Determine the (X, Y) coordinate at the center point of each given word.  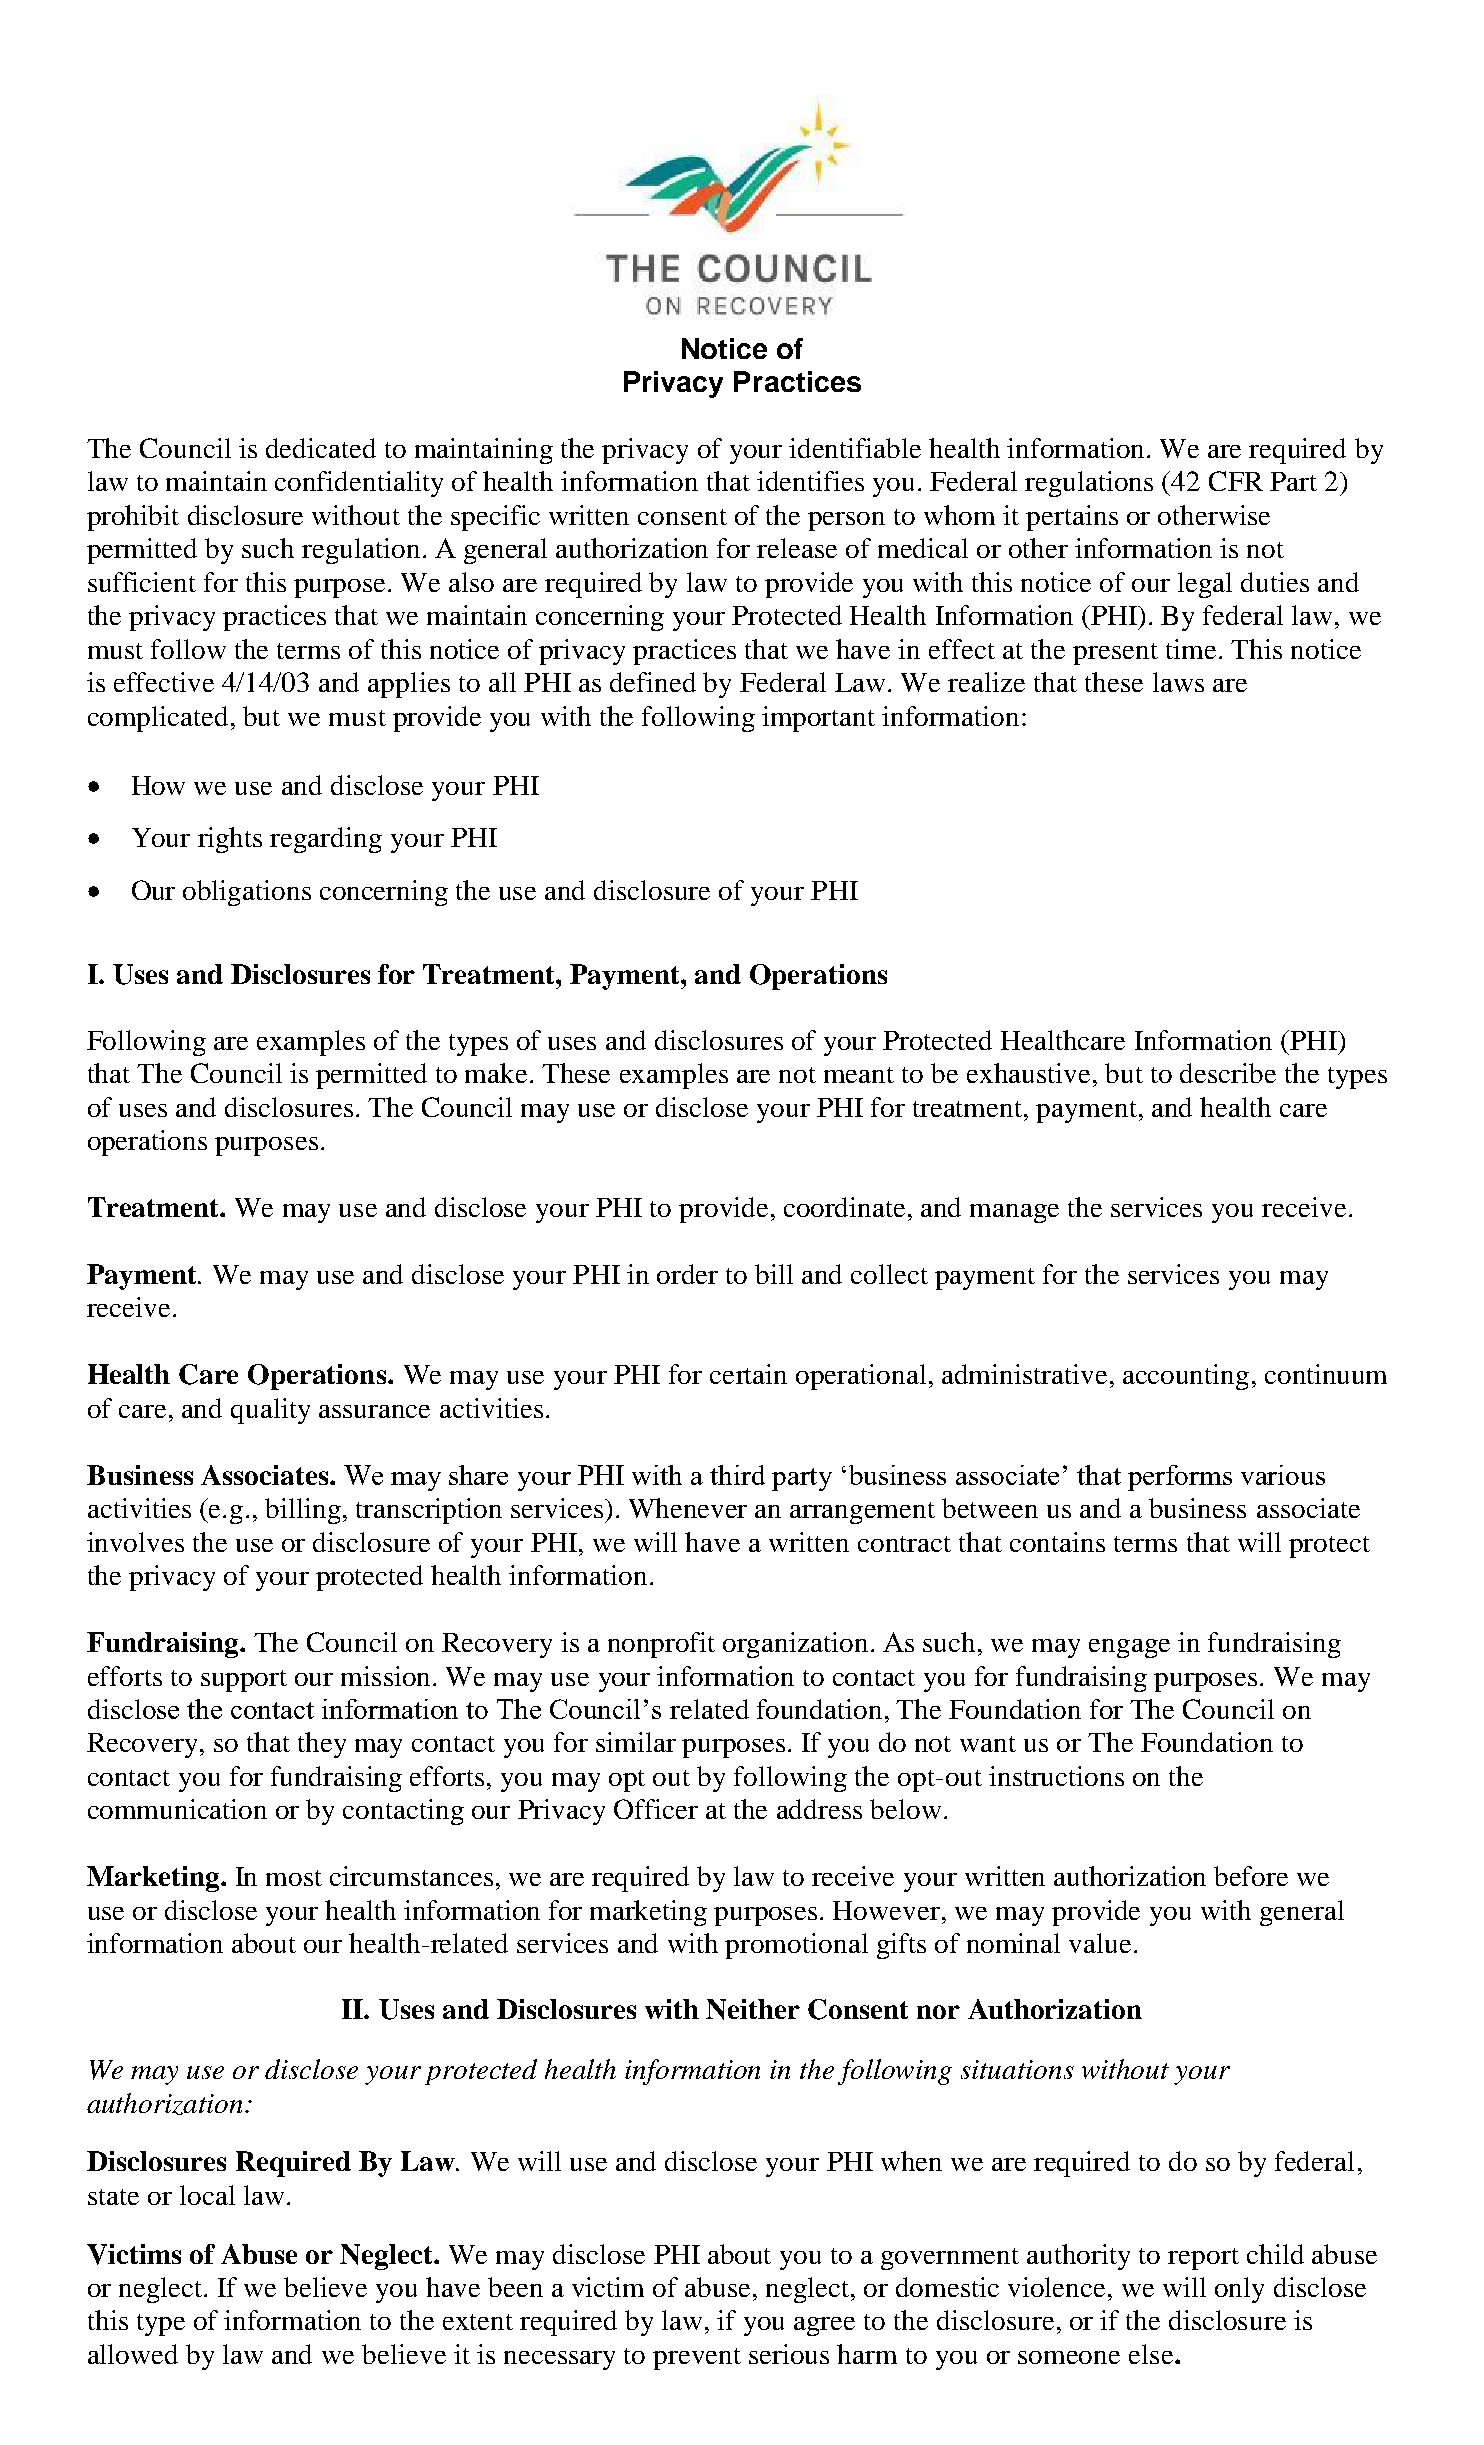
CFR (1236, 481)
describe (1228, 1073)
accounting (1186, 1377)
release (797, 548)
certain (748, 1374)
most (294, 1878)
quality (270, 1411)
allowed (133, 2354)
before (1251, 1876)
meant (859, 1075)
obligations (247, 893)
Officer (656, 1809)
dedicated (321, 448)
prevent (697, 2359)
